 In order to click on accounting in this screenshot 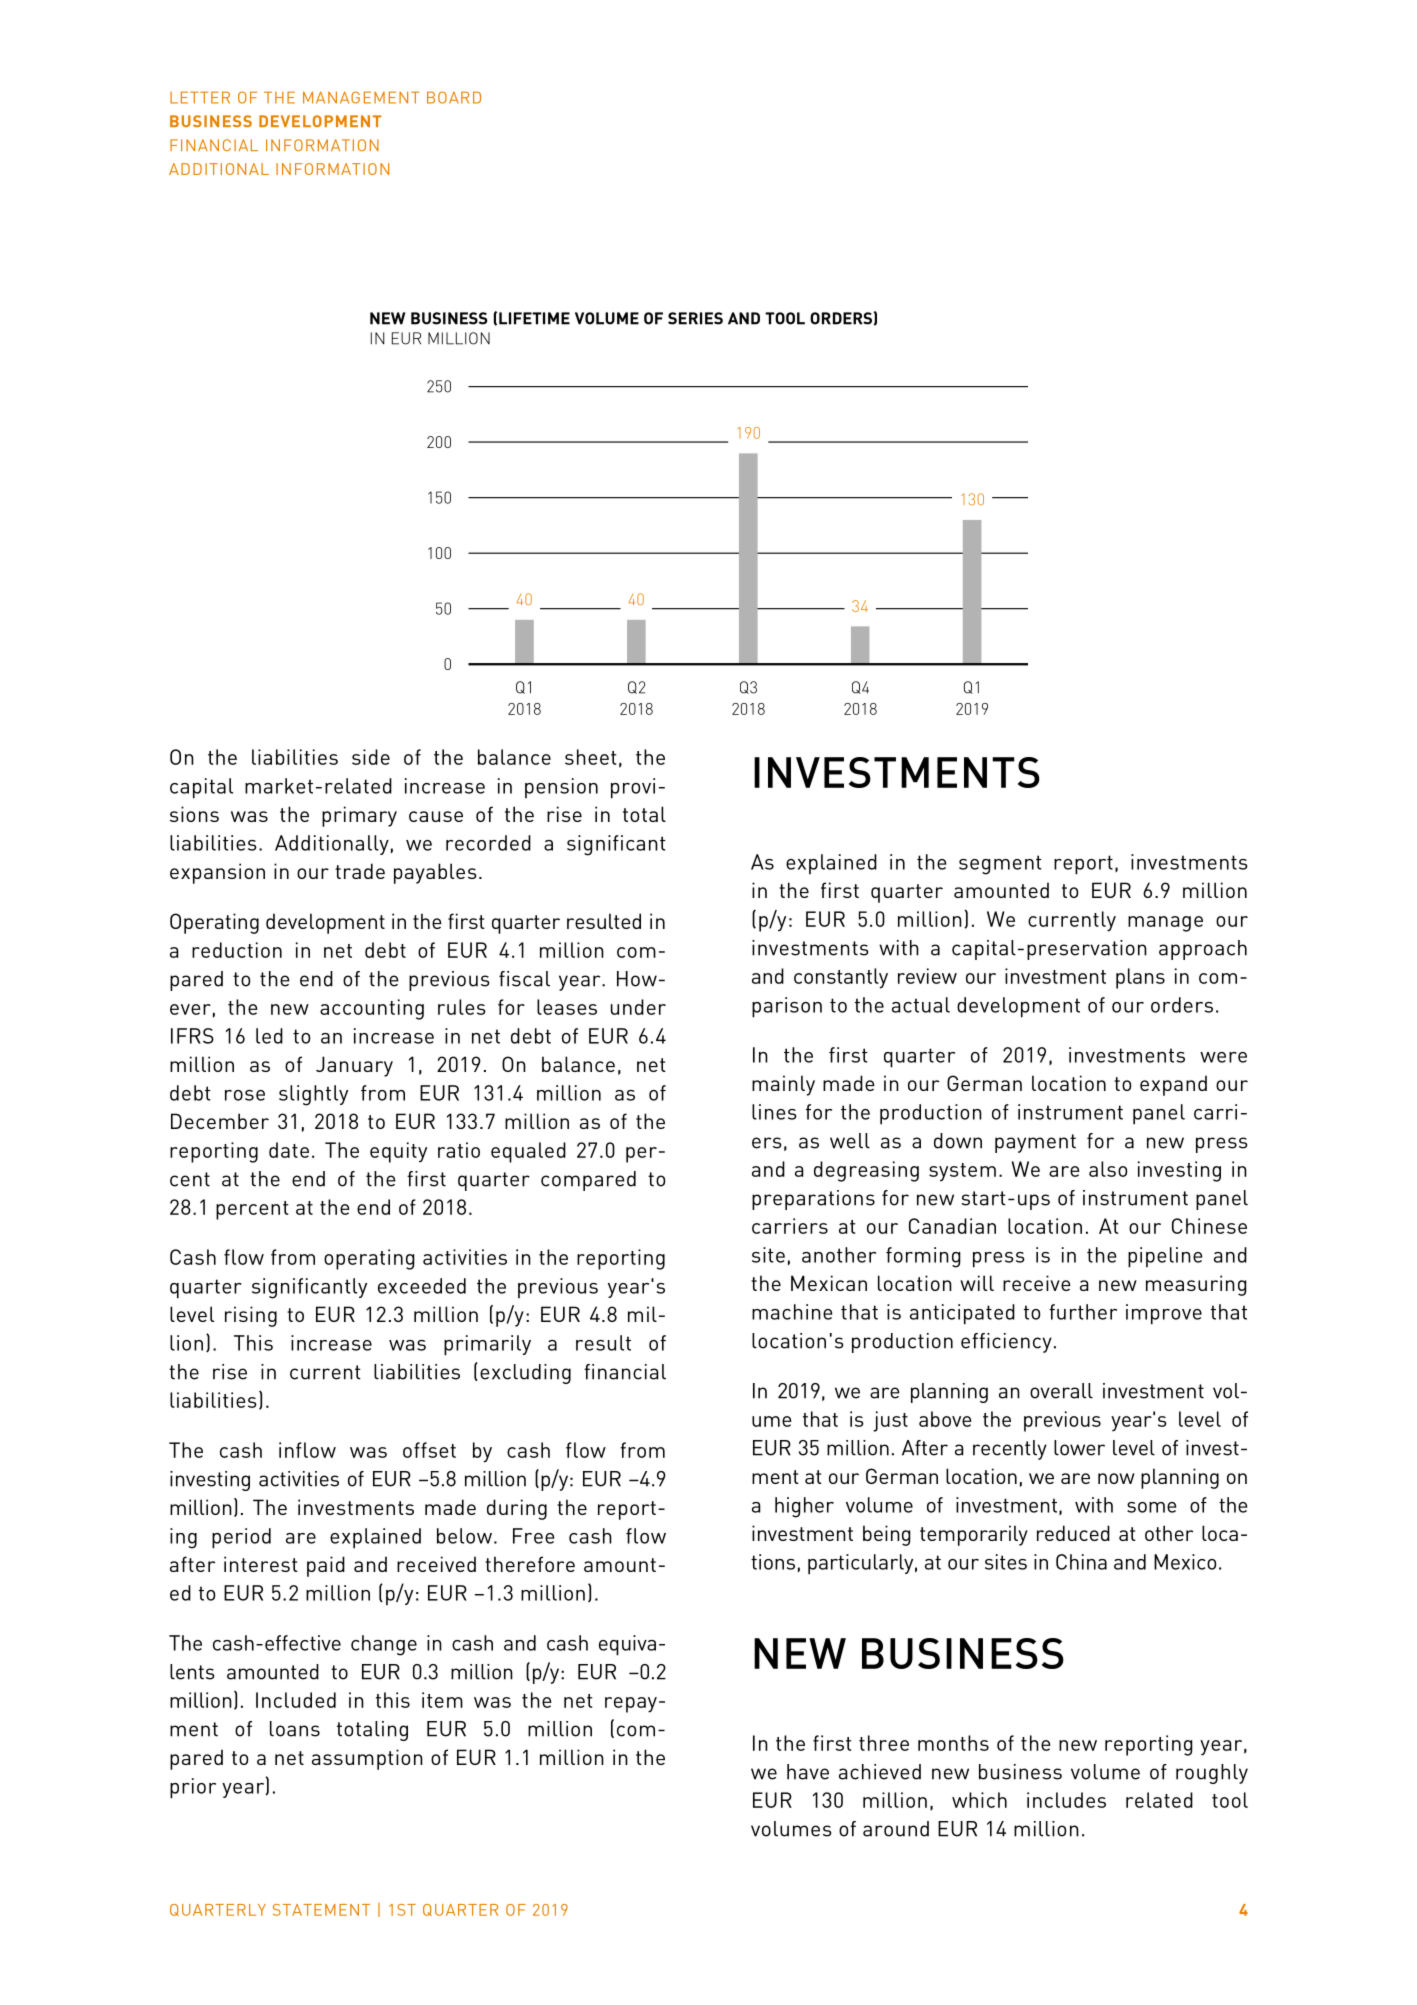, I will do `click(372, 1009)`.
